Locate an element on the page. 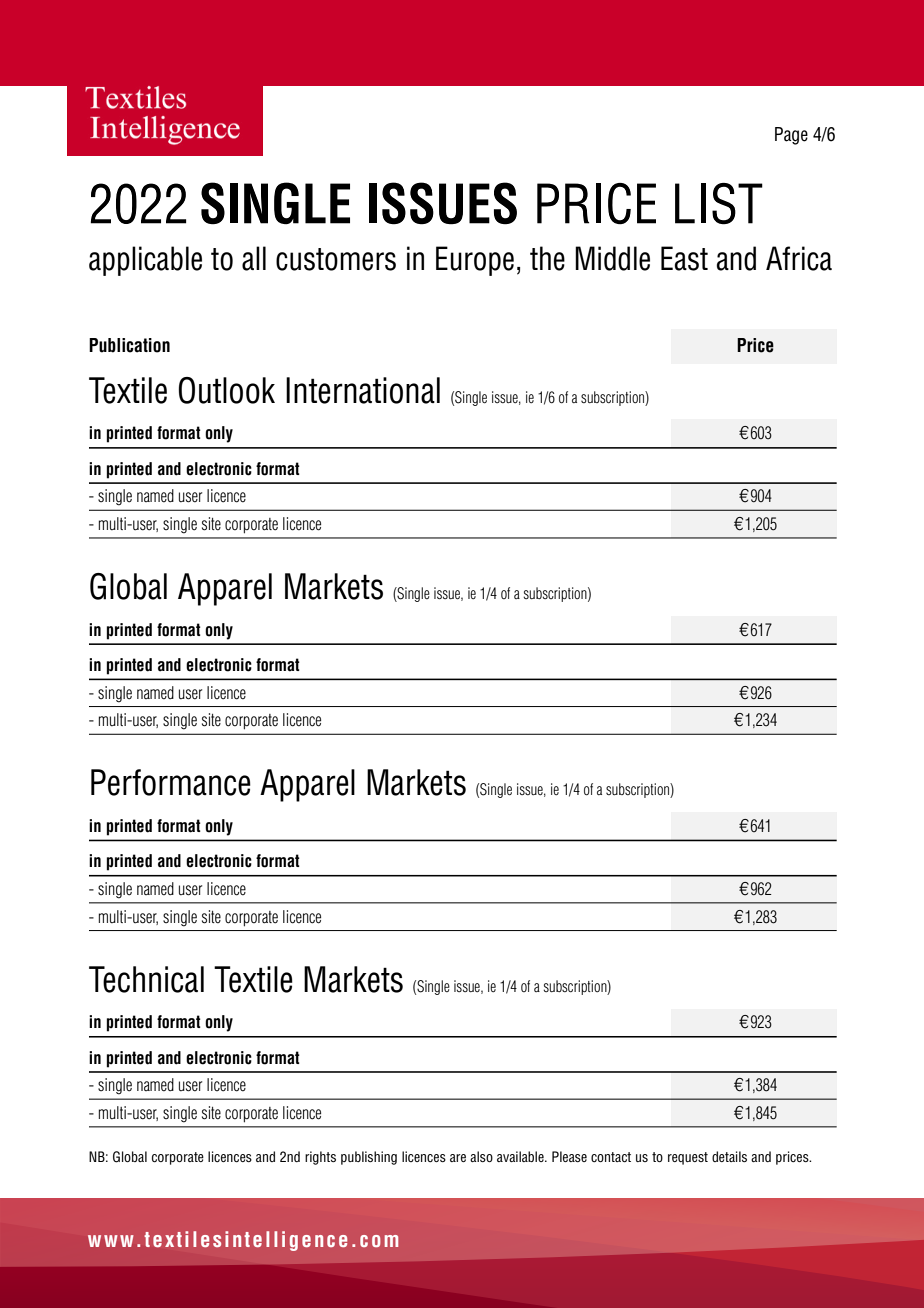  also is located at coordinates (481, 1156).
